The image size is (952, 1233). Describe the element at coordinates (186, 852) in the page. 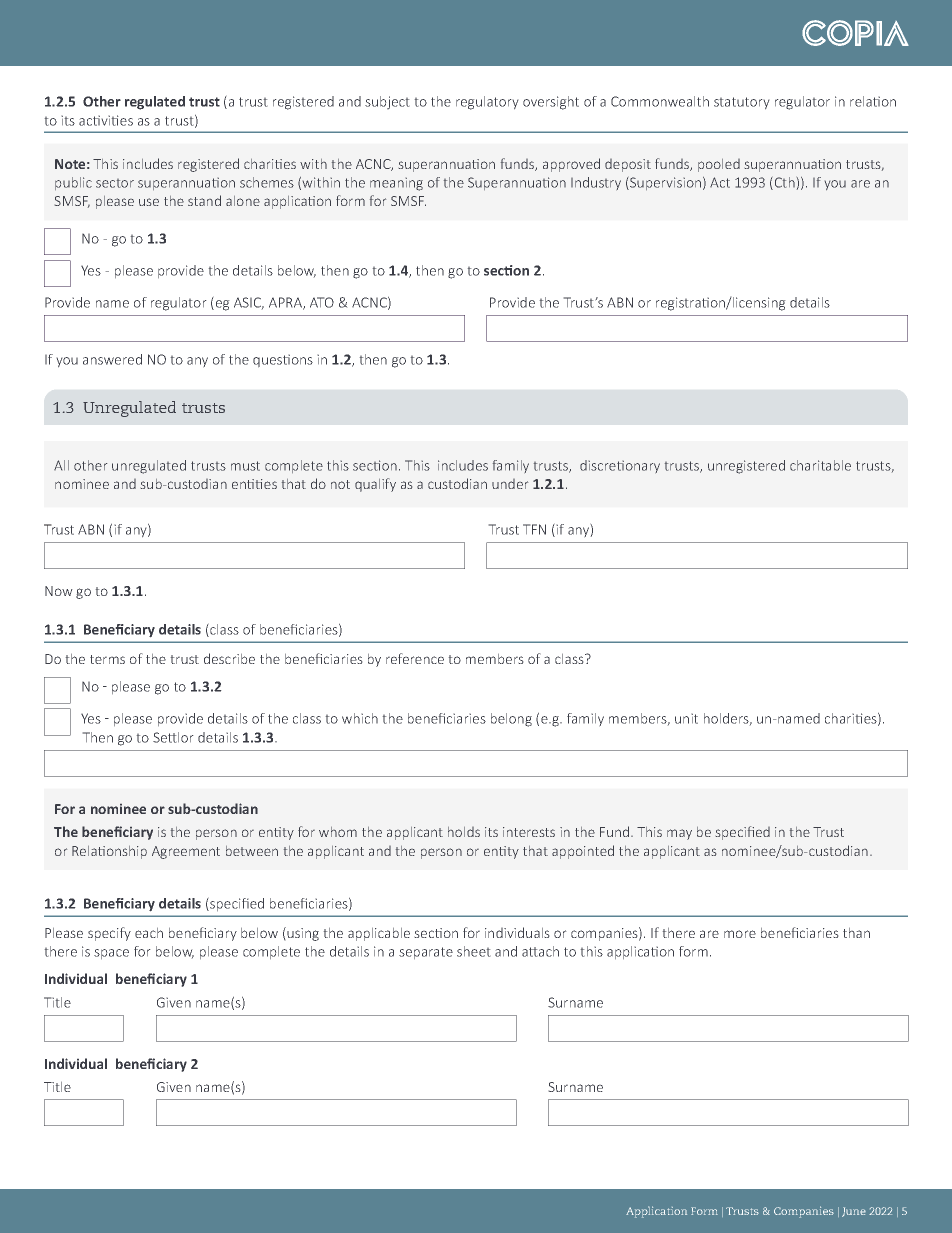

I see `Agreement` at that location.
